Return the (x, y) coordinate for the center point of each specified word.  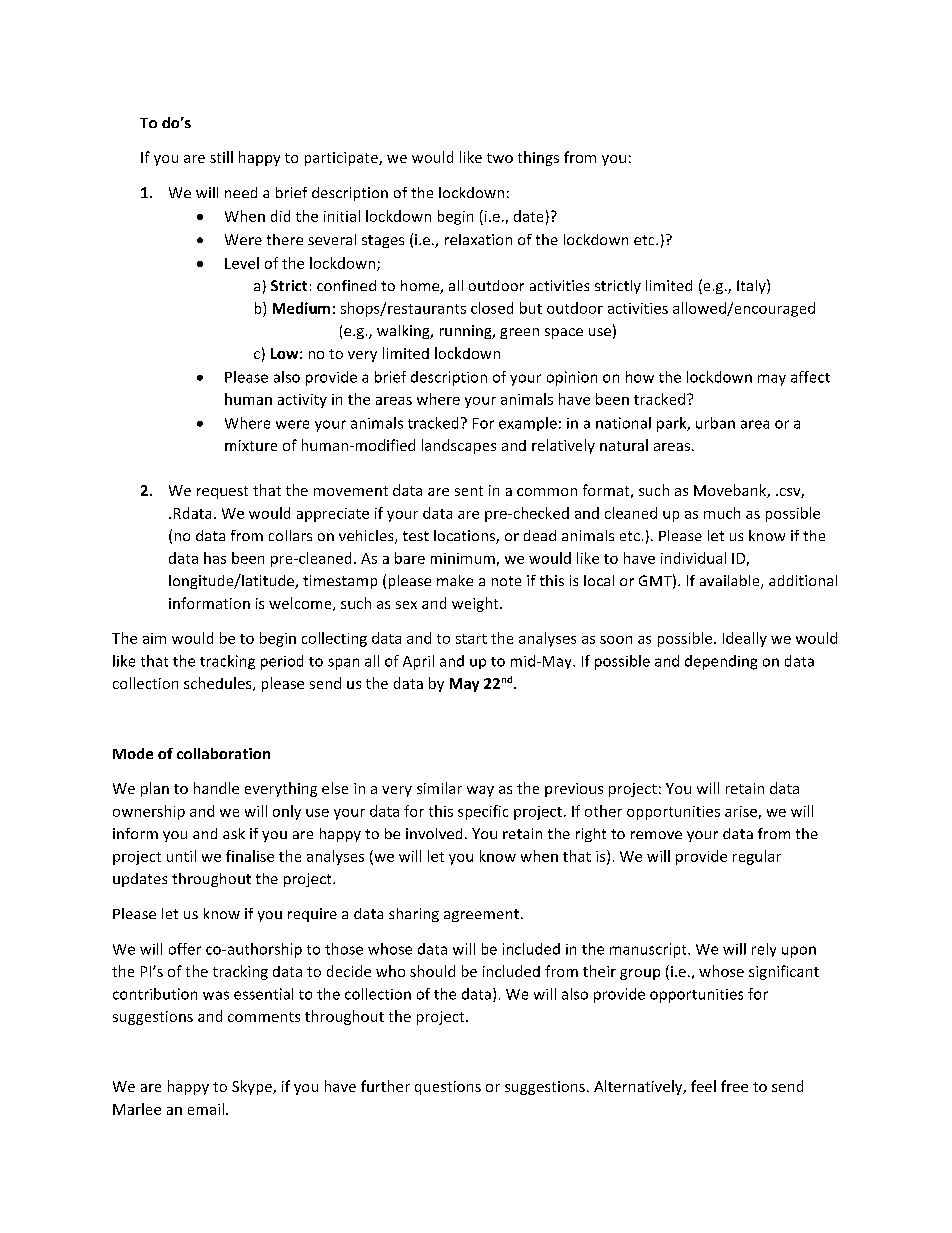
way (480, 791)
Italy (752, 286)
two (500, 158)
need (241, 192)
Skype (253, 1087)
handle (216, 788)
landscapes (459, 446)
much (722, 513)
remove (656, 835)
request (222, 492)
